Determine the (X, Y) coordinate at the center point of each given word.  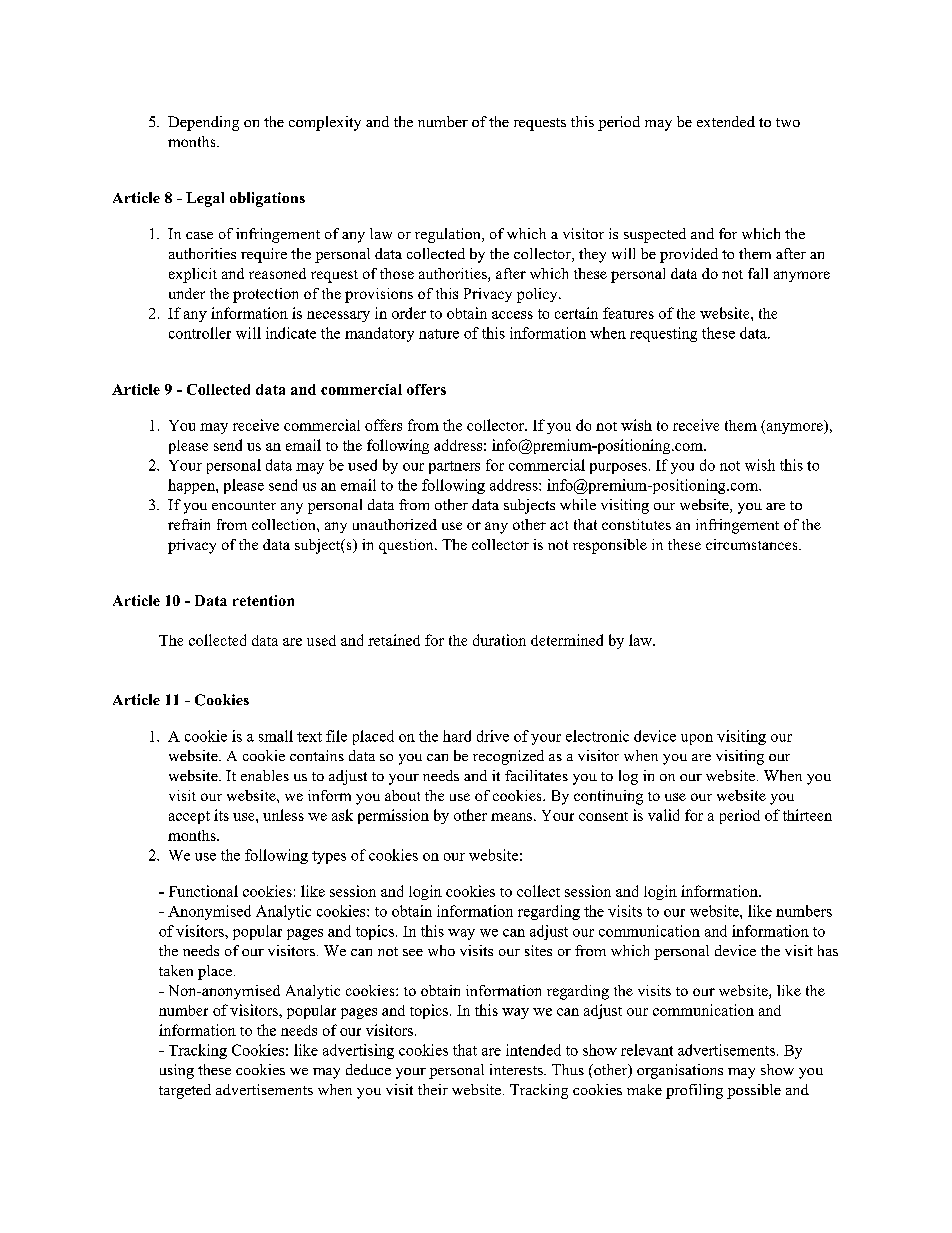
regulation (449, 235)
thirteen (807, 815)
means (511, 817)
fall (758, 273)
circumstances (751, 544)
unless (283, 815)
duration (499, 640)
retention (263, 600)
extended (726, 121)
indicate (291, 333)
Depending (203, 123)
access (512, 315)
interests (517, 1069)
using (177, 1071)
